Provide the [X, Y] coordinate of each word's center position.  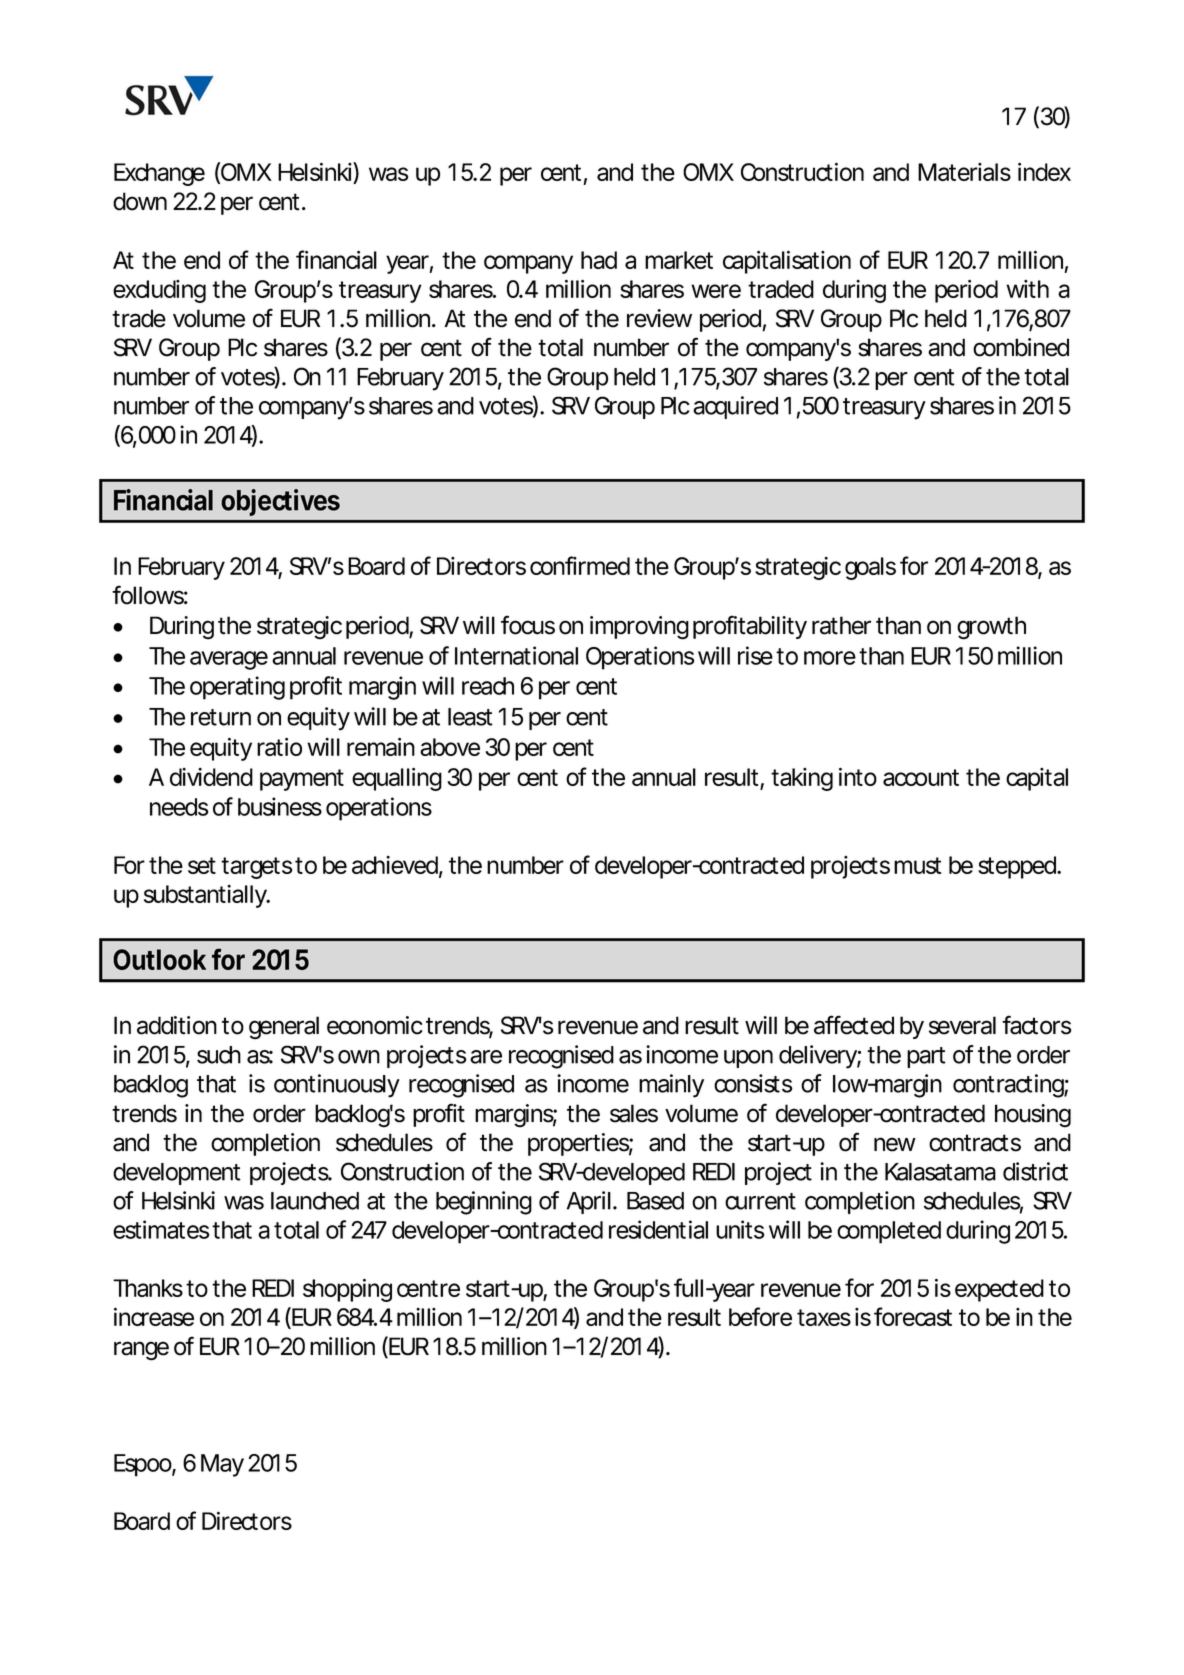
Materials [964, 172]
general [284, 1028]
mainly [671, 1086]
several [962, 1025]
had [599, 260]
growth [991, 628]
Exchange [159, 174]
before [760, 1316]
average [229, 660]
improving [639, 628]
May [222, 1465]
